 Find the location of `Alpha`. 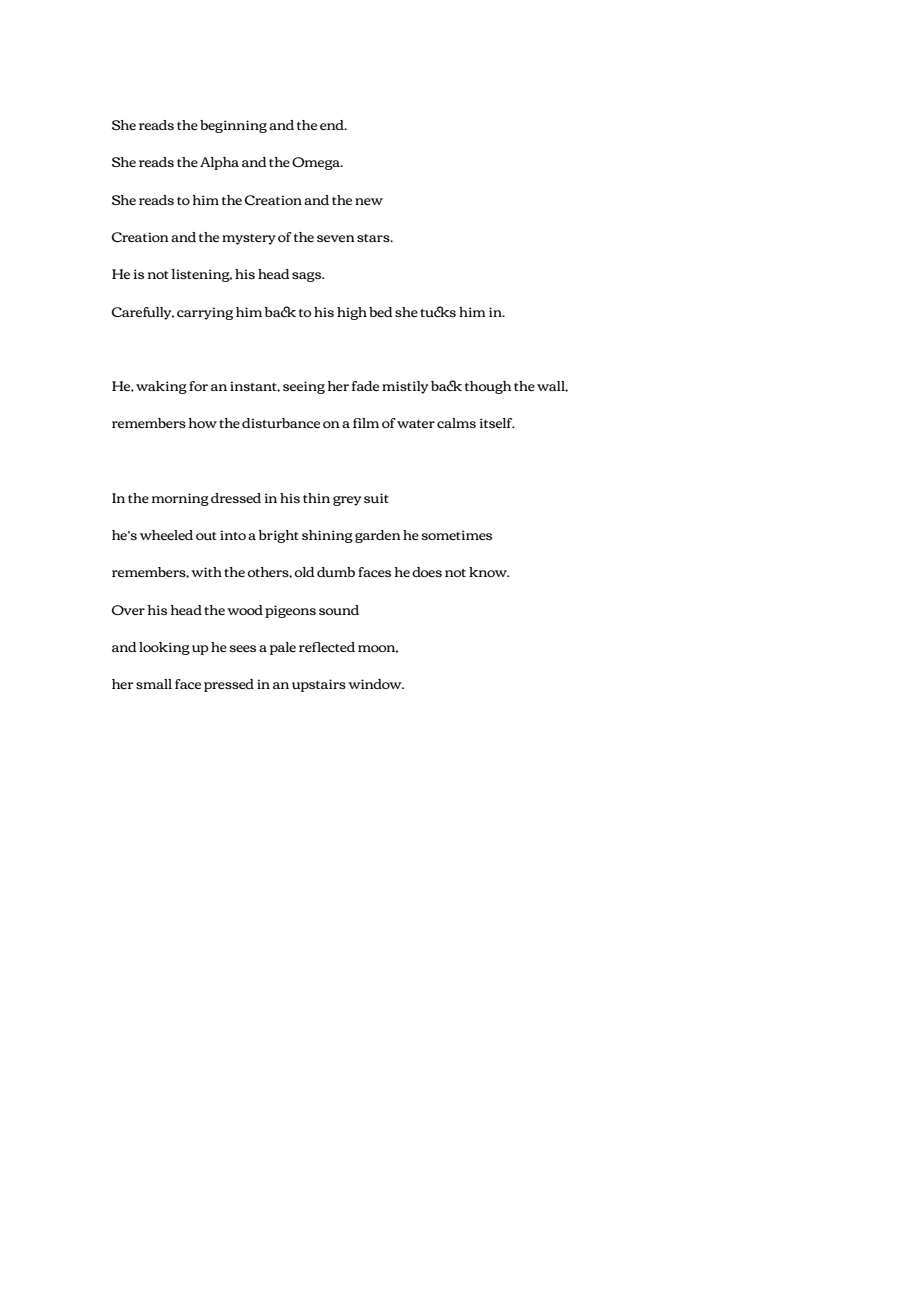

Alpha is located at coordinates (219, 163).
